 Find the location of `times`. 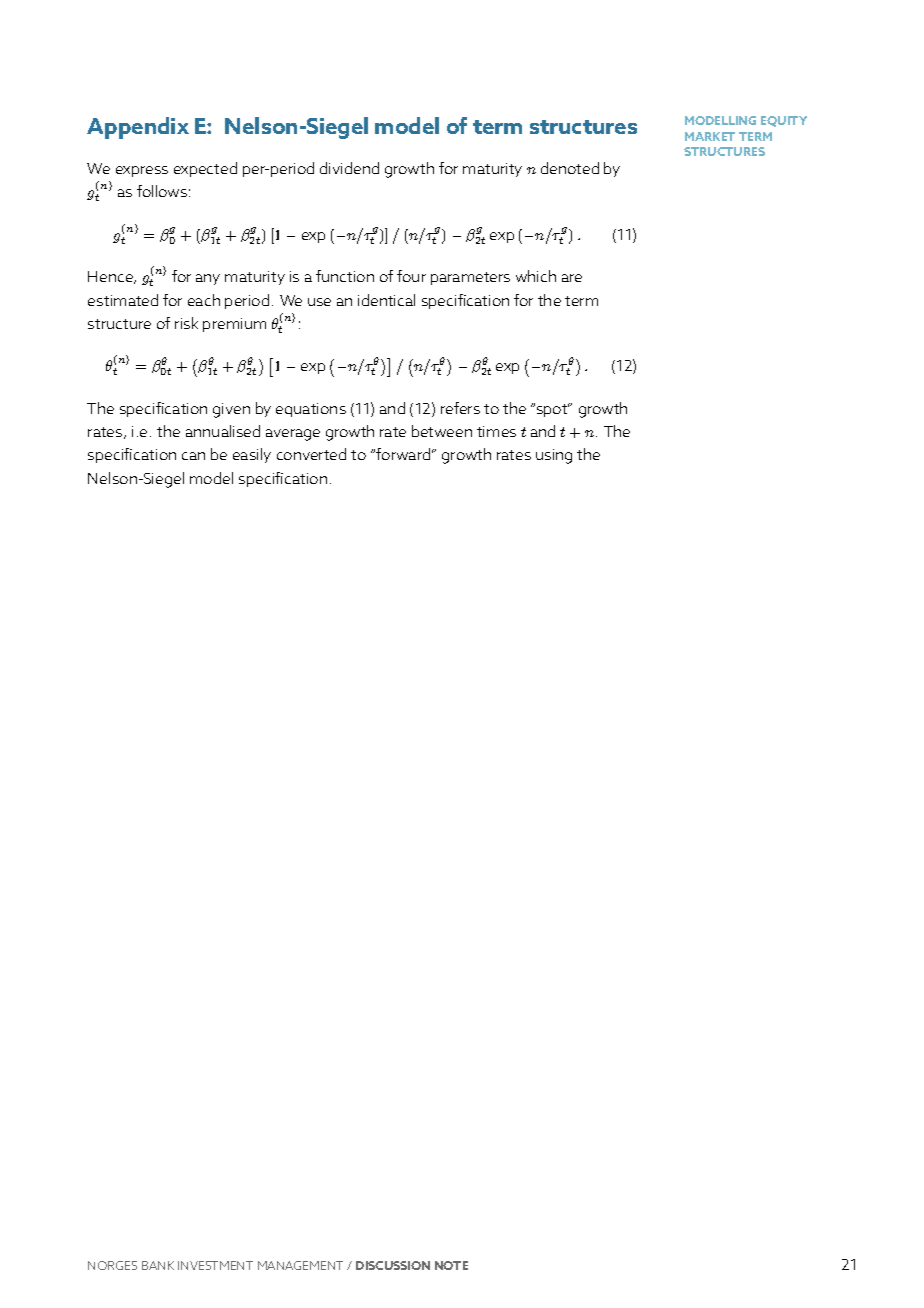

times is located at coordinates (496, 431).
